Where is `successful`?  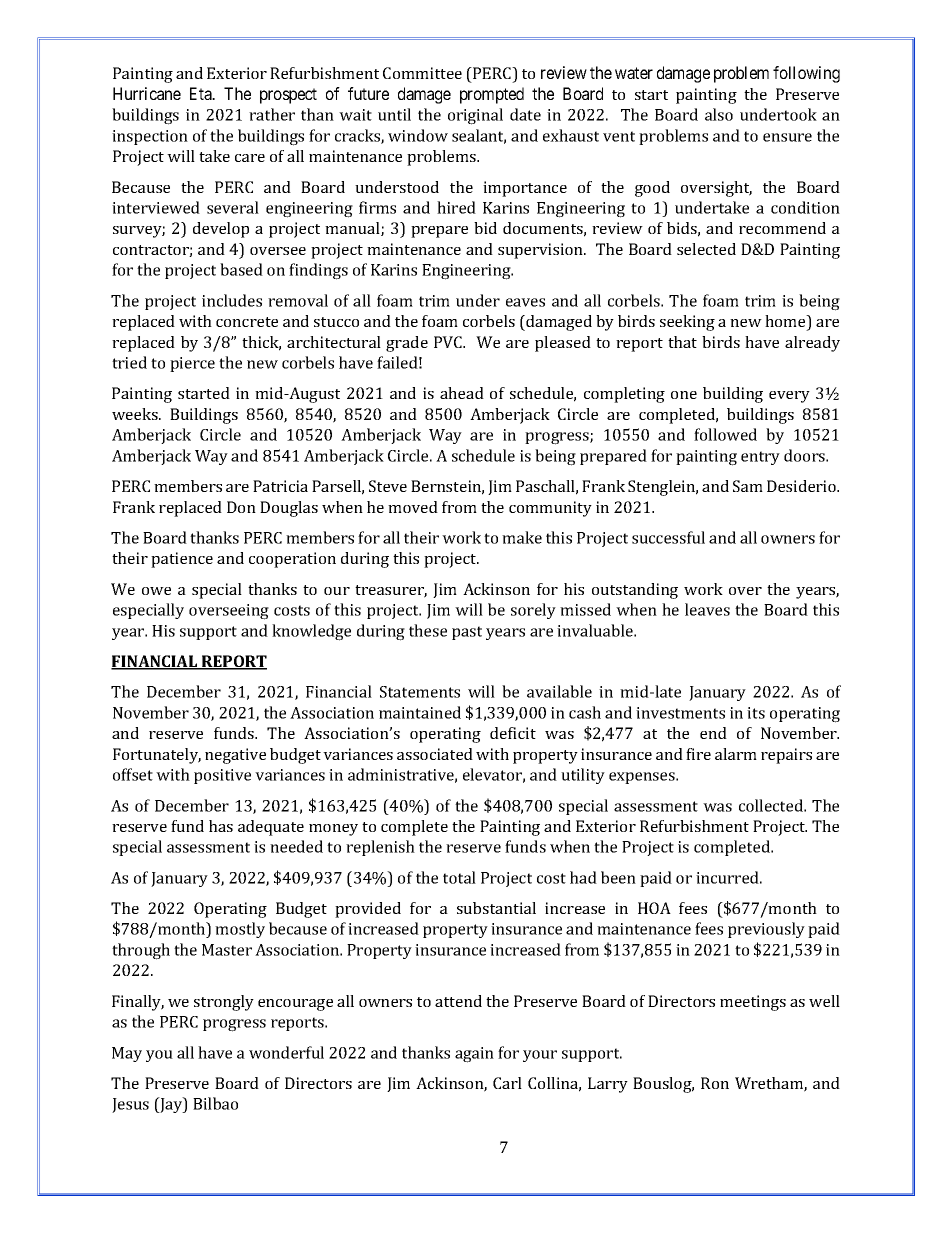
successful is located at coordinates (668, 537).
